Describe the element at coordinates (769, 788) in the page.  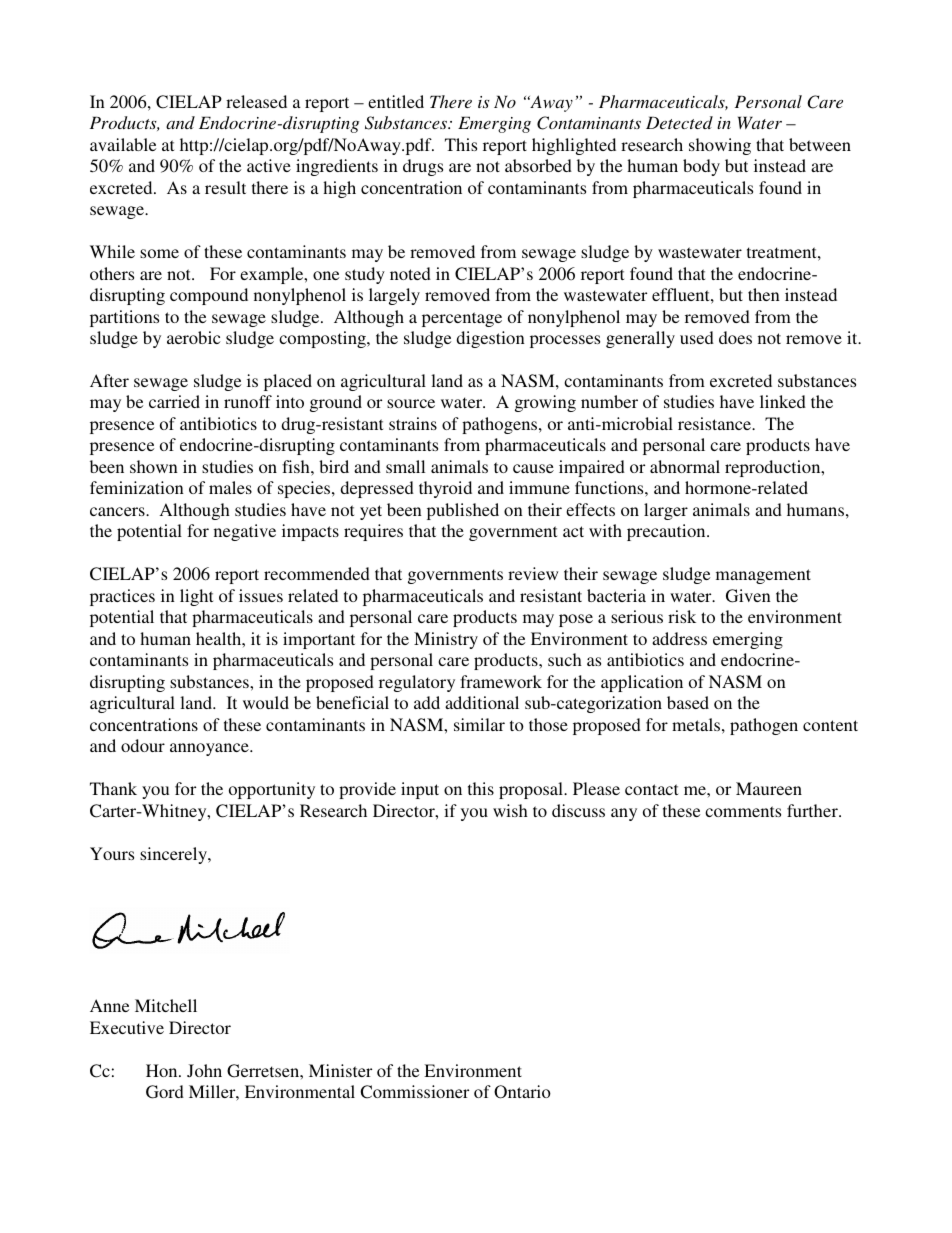
I see `Maureen` at that location.
